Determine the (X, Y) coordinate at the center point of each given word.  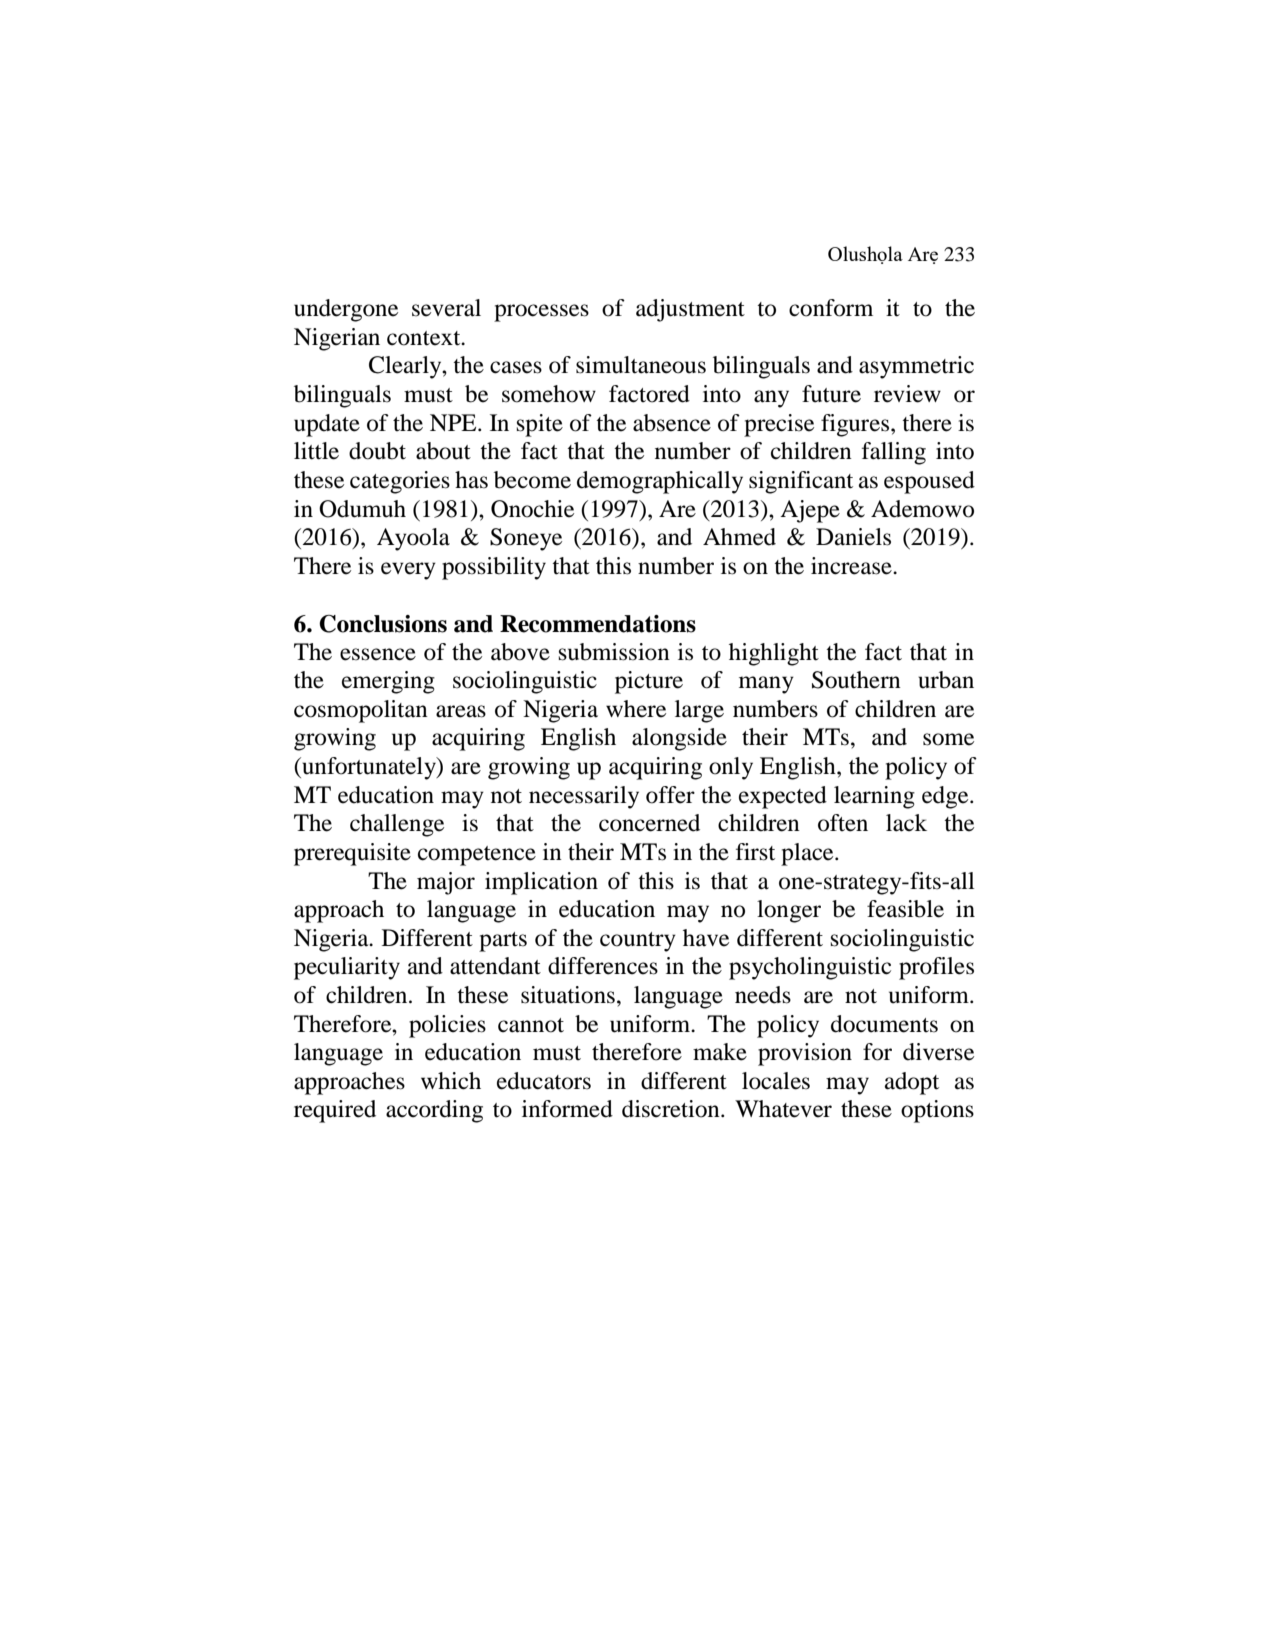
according (434, 1111)
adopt (912, 1083)
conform (831, 308)
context (425, 338)
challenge (397, 825)
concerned (649, 823)
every (408, 571)
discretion (672, 1109)
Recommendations (598, 624)
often (843, 823)
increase (852, 566)
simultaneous (641, 365)
